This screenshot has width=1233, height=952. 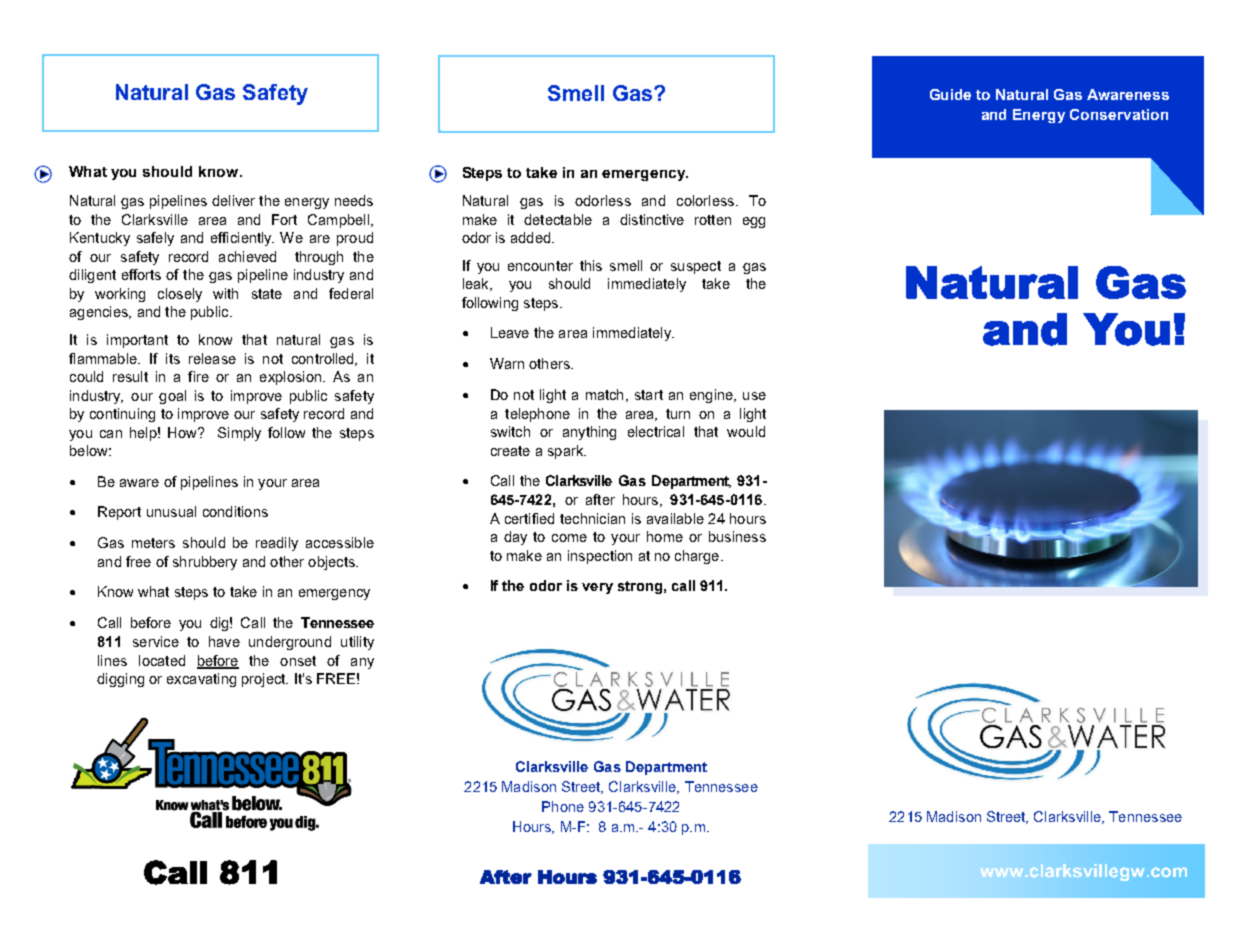 I want to click on deliver, so click(x=233, y=200).
